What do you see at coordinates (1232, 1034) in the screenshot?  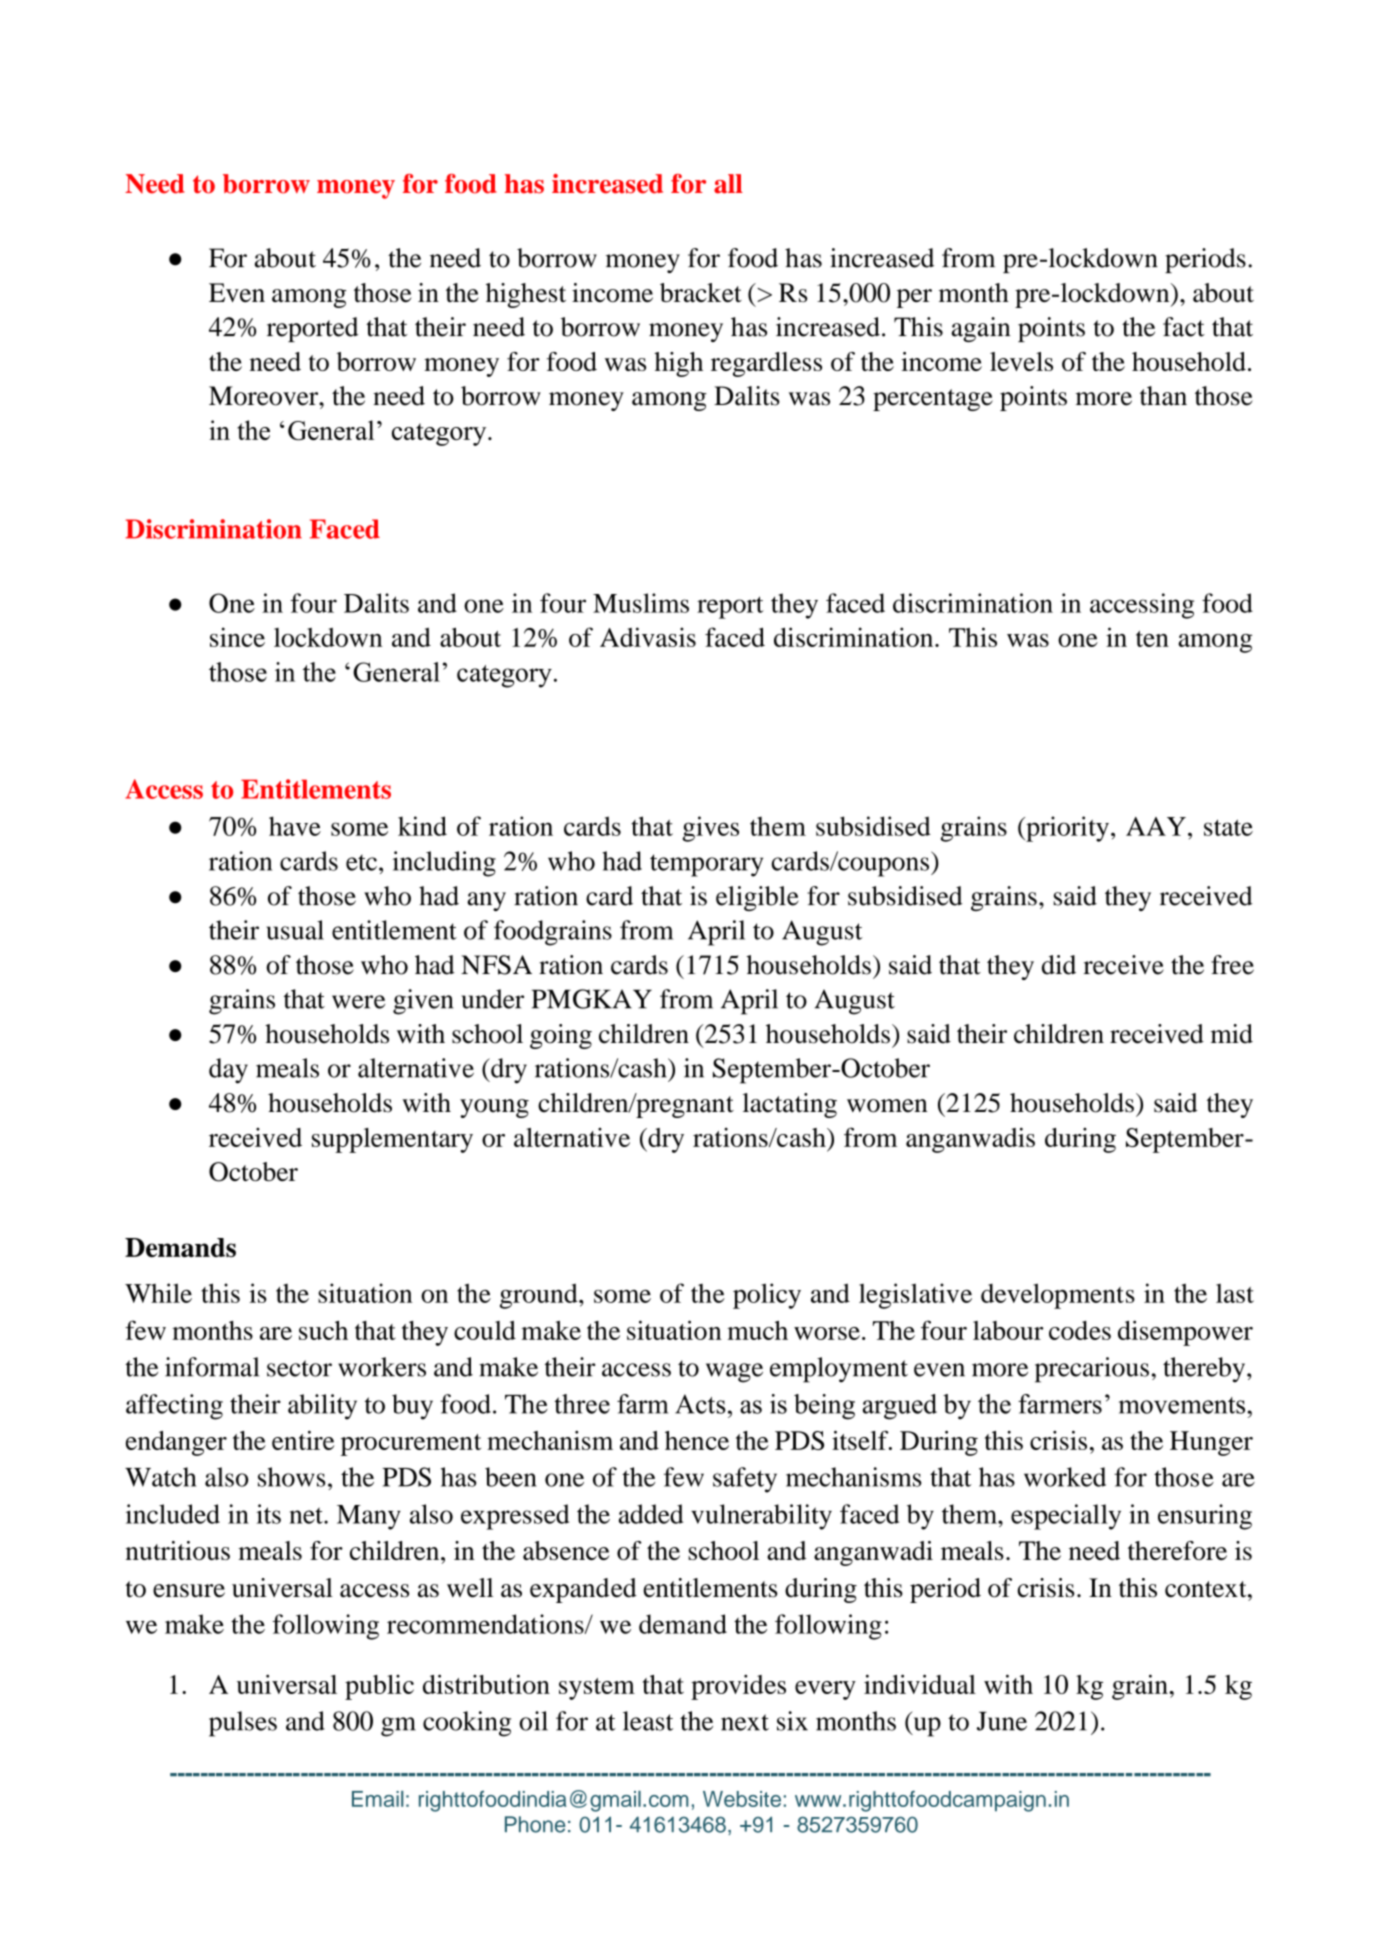 I see `mid` at bounding box center [1232, 1034].
